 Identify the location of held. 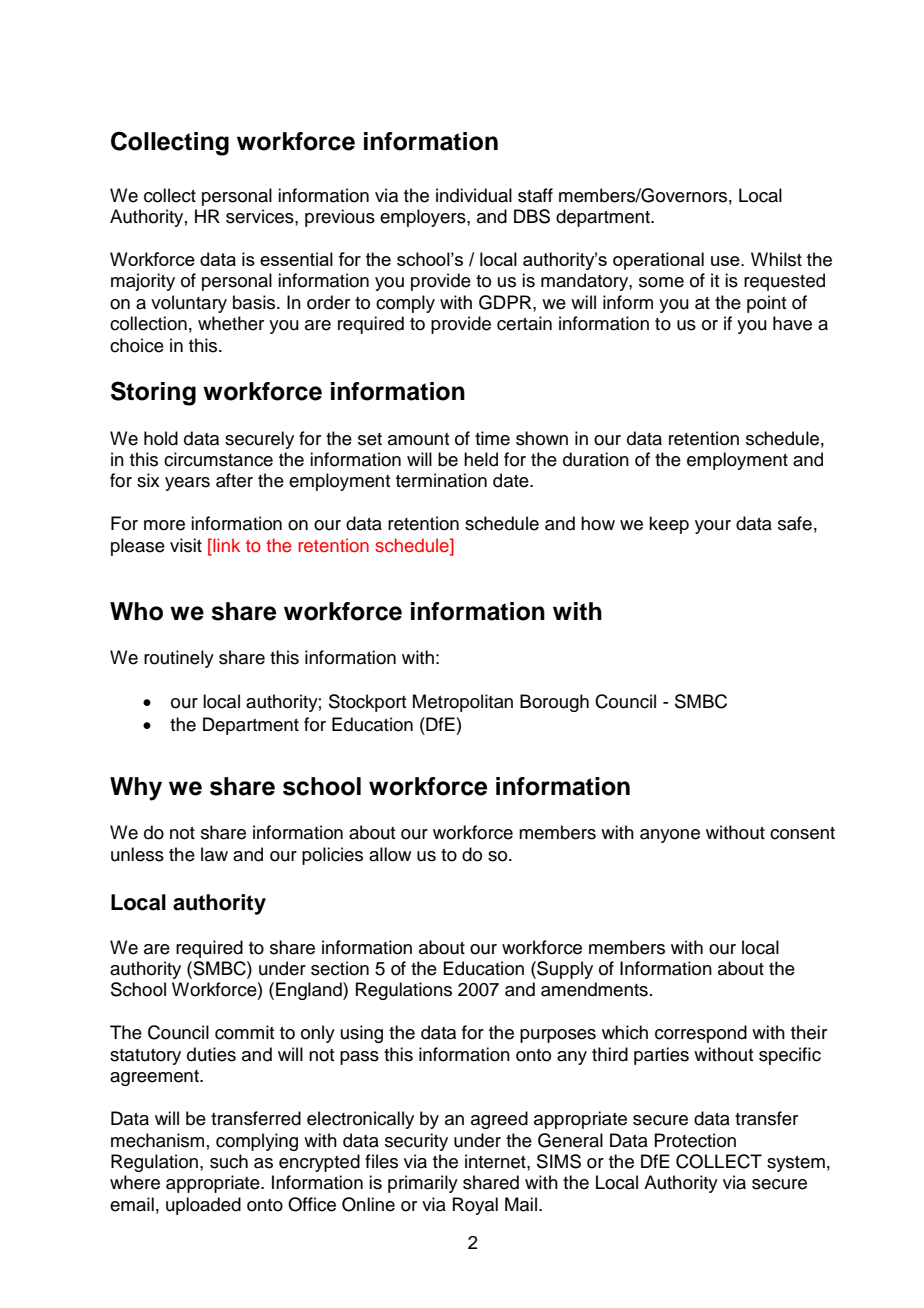
(481, 459).
